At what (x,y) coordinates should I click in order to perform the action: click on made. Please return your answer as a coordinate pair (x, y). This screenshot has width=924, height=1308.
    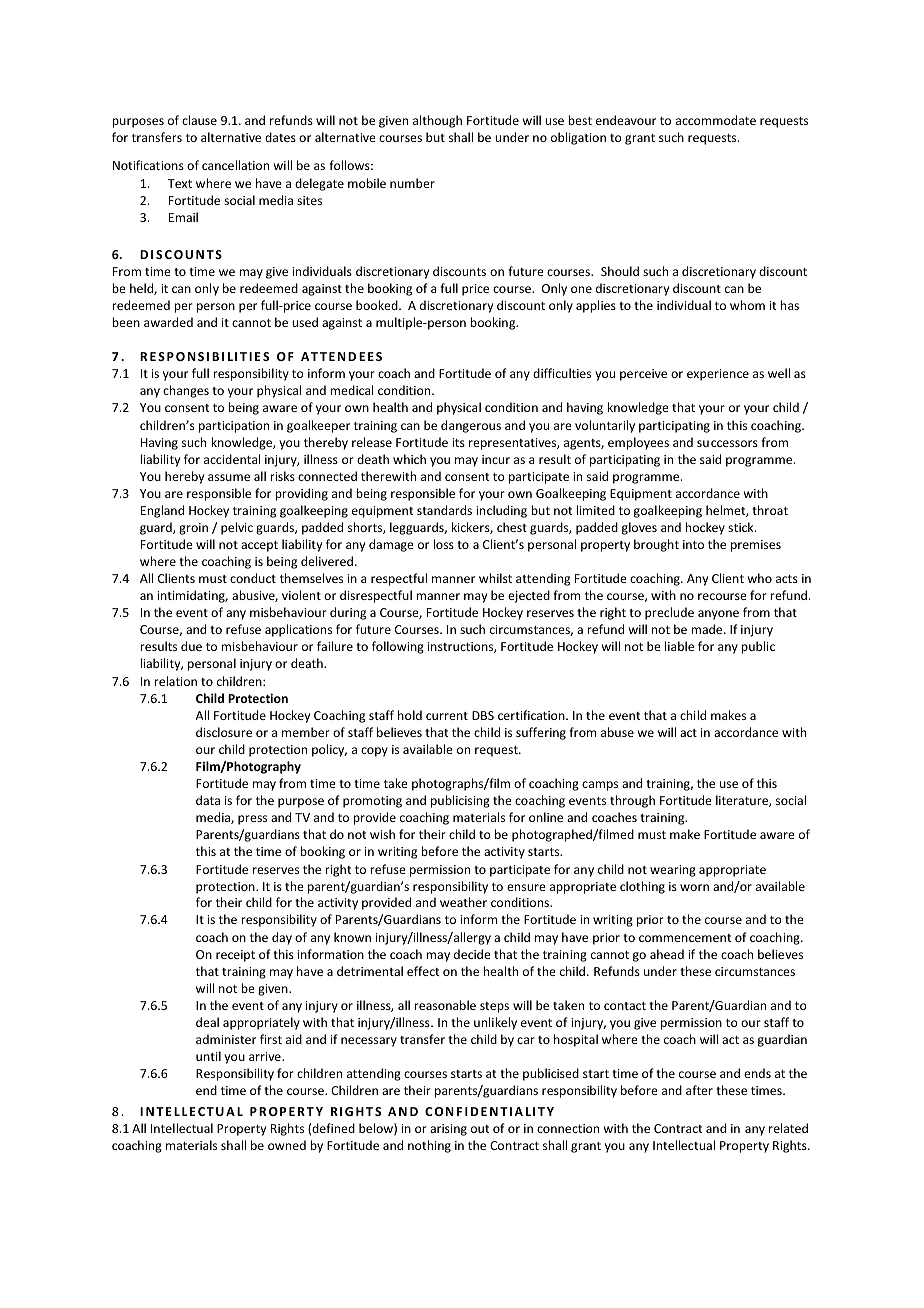
    Looking at the image, I should click on (708, 629).
